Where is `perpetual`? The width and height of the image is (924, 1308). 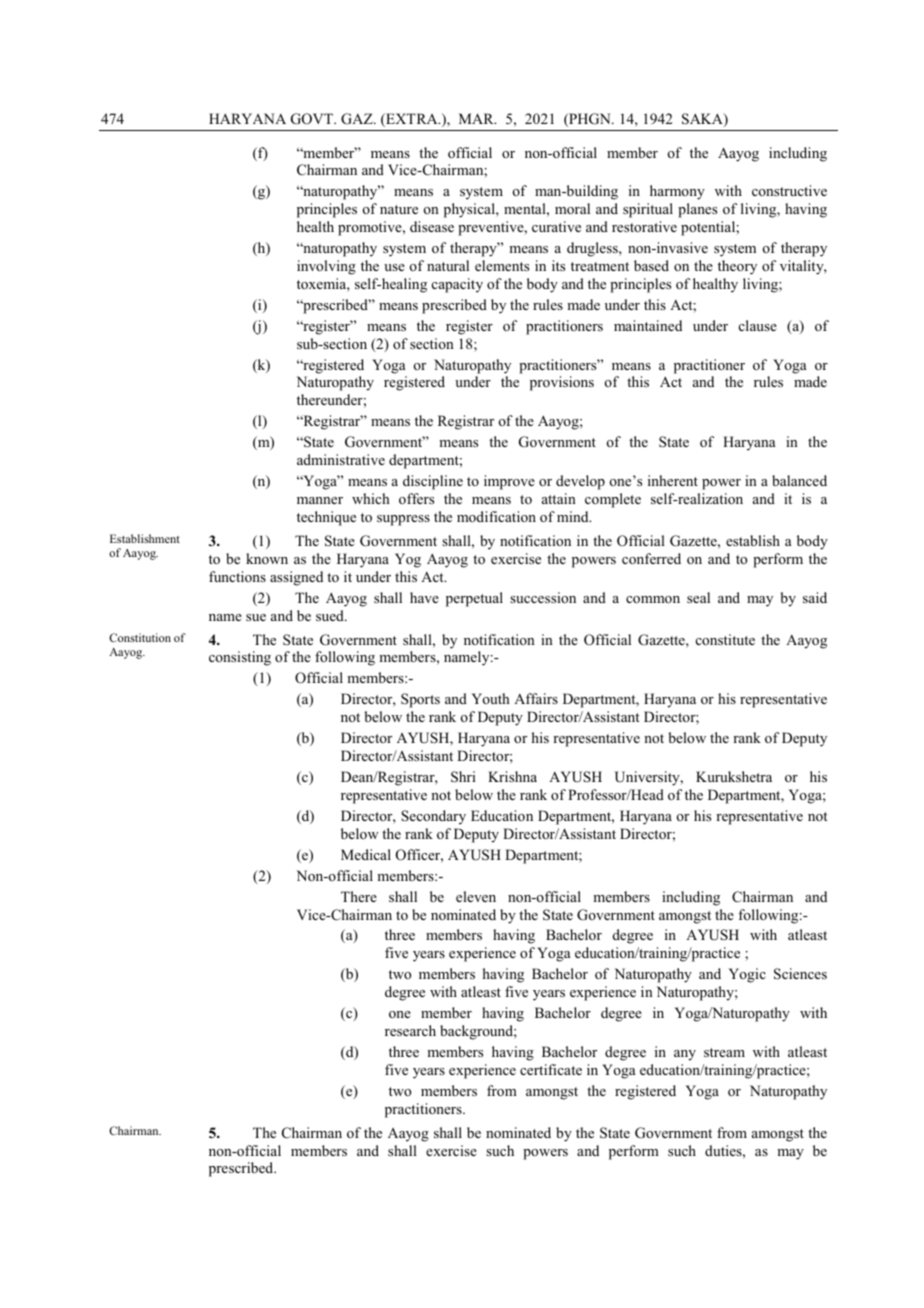 perpetual is located at coordinates (474, 599).
